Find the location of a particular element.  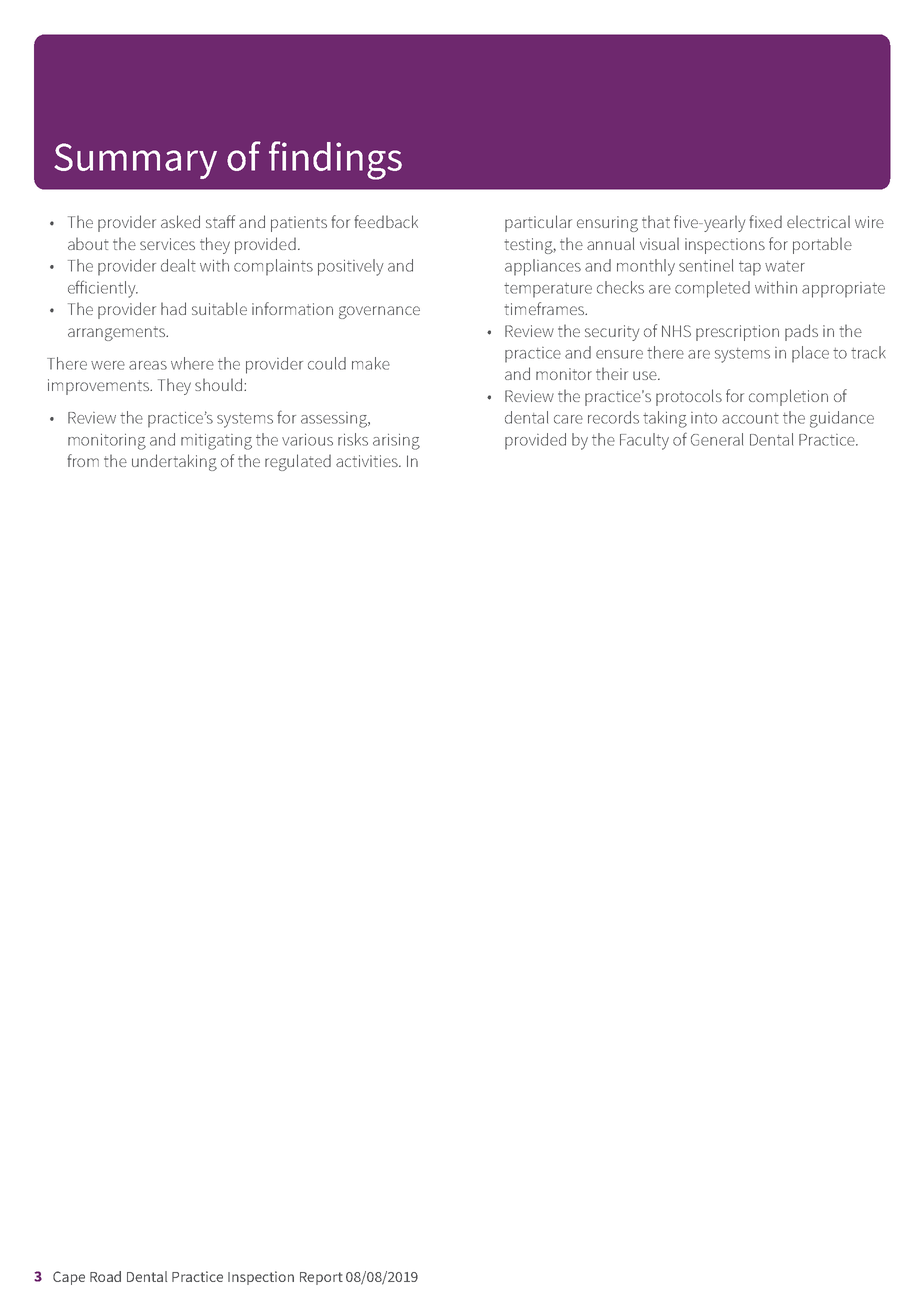

Cape is located at coordinates (69, 1278).
